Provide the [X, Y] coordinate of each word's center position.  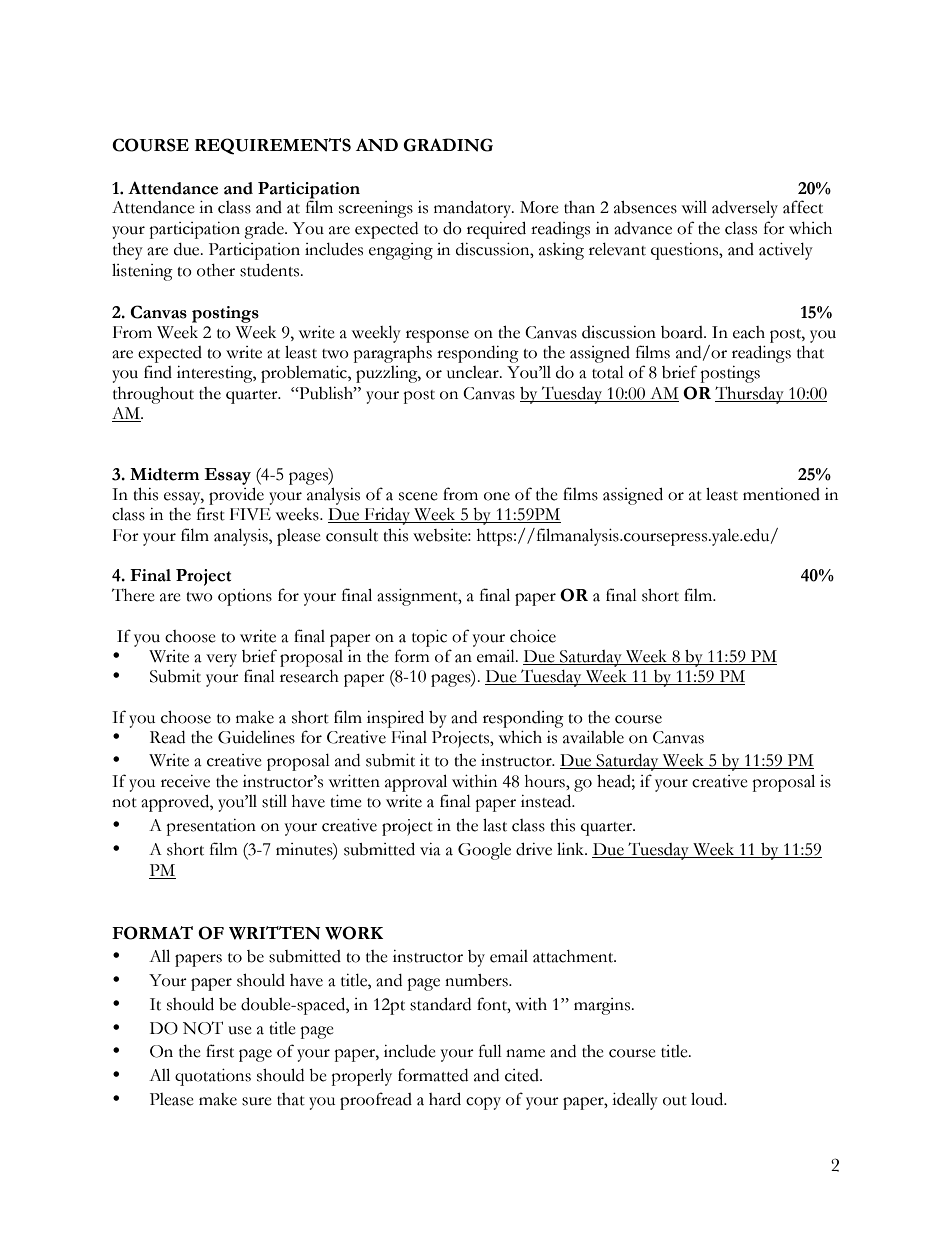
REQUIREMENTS [273, 146]
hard [445, 1099]
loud [708, 1099]
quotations [213, 1077]
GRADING [448, 145]
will [694, 207]
